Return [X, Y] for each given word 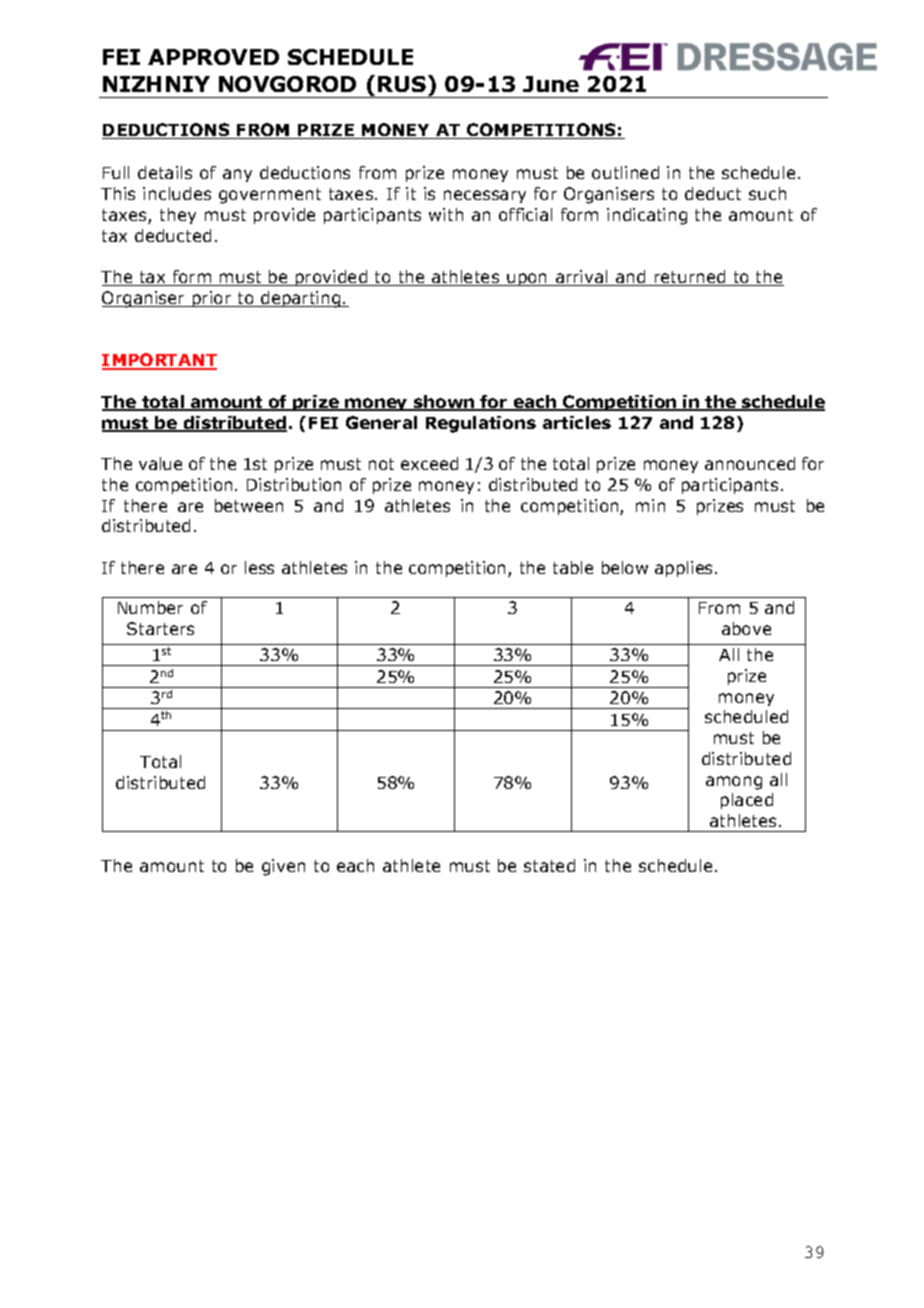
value [160, 463]
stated [549, 865]
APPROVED [213, 57]
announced [750, 463]
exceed [429, 463]
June [551, 84]
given [283, 867]
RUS [402, 84]
